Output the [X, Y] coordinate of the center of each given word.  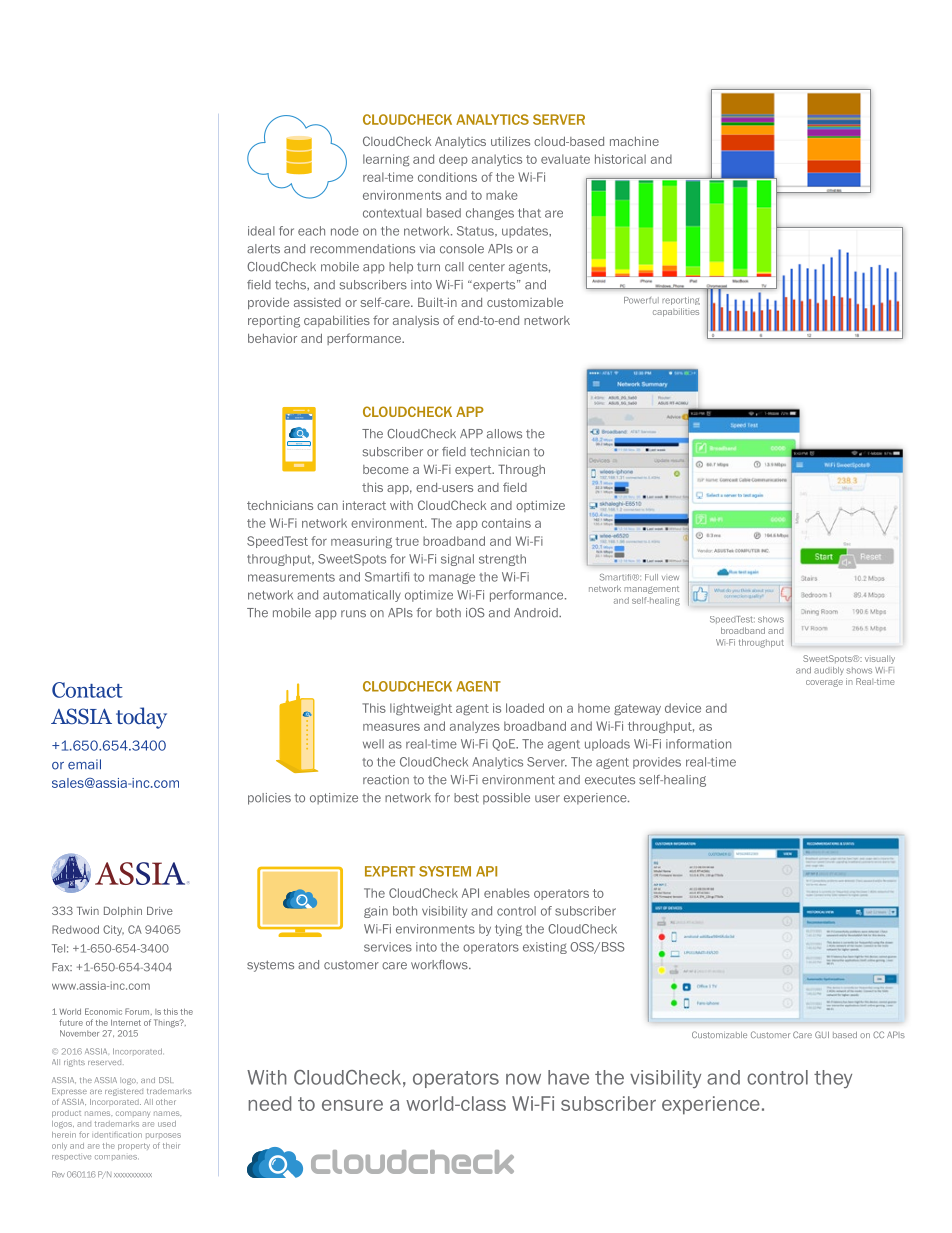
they [833, 1079]
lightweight [421, 709]
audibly [829, 671]
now [523, 1079]
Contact [87, 690]
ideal [261, 231]
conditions [447, 177]
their [171, 1146]
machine [634, 141]
